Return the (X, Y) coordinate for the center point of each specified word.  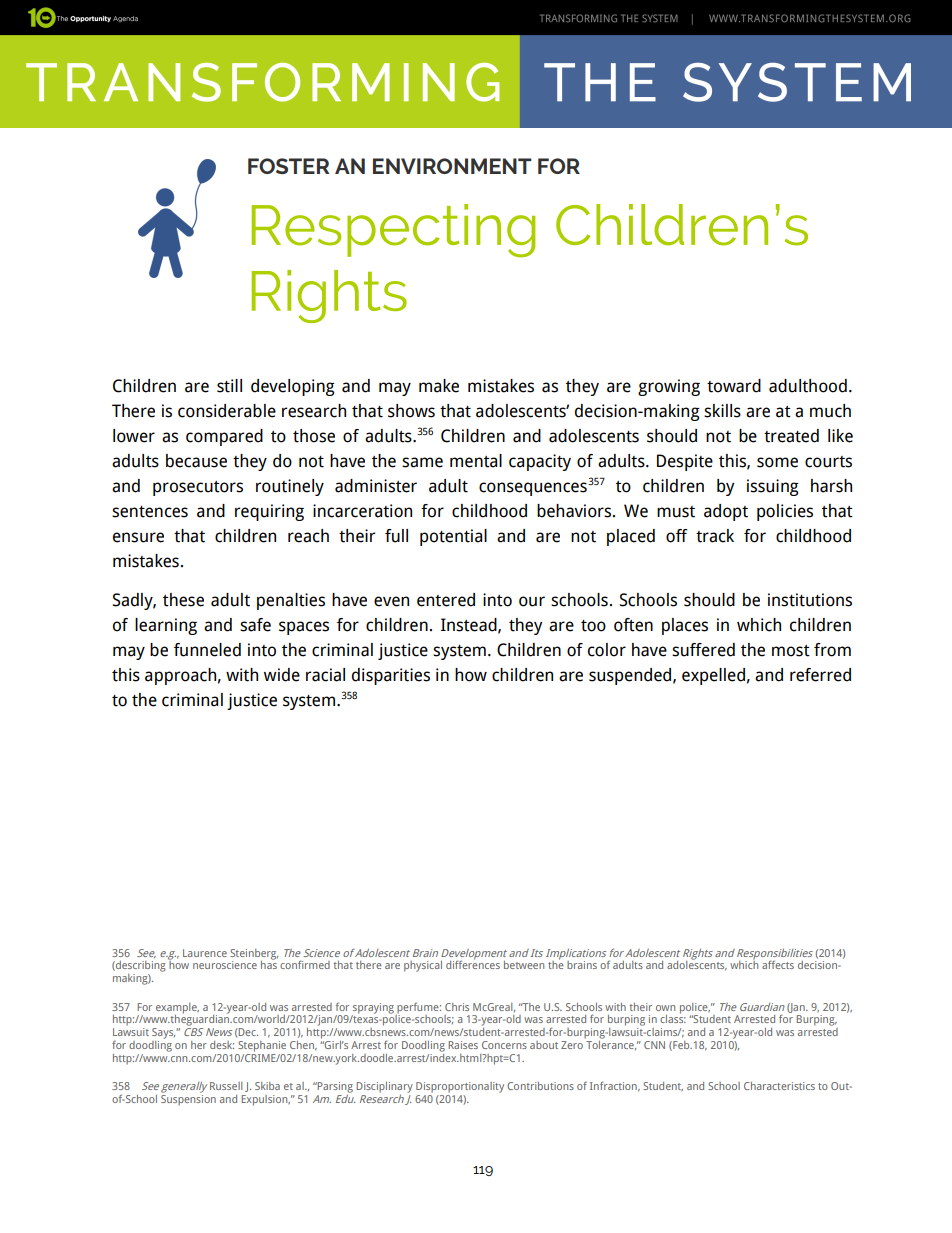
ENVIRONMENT (452, 166)
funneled (207, 650)
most (791, 651)
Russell (226, 1086)
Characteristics (779, 1086)
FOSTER (289, 166)
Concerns (504, 1045)
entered (446, 600)
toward (734, 386)
